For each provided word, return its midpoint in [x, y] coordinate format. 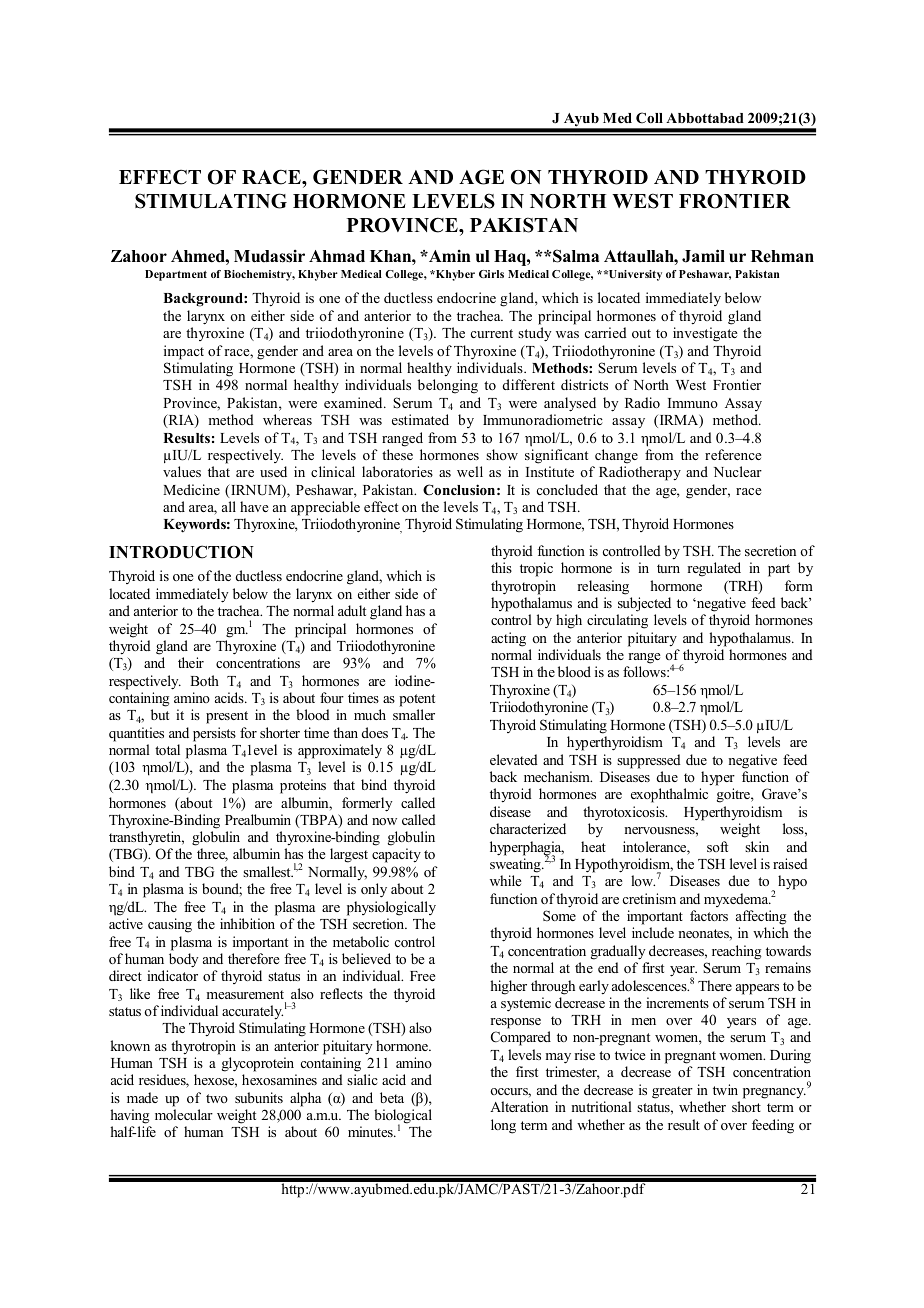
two [217, 1098]
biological [403, 1118]
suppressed [649, 761]
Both [204, 680]
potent [417, 700]
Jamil [703, 256]
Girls [491, 274]
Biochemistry [259, 275]
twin [725, 1089]
